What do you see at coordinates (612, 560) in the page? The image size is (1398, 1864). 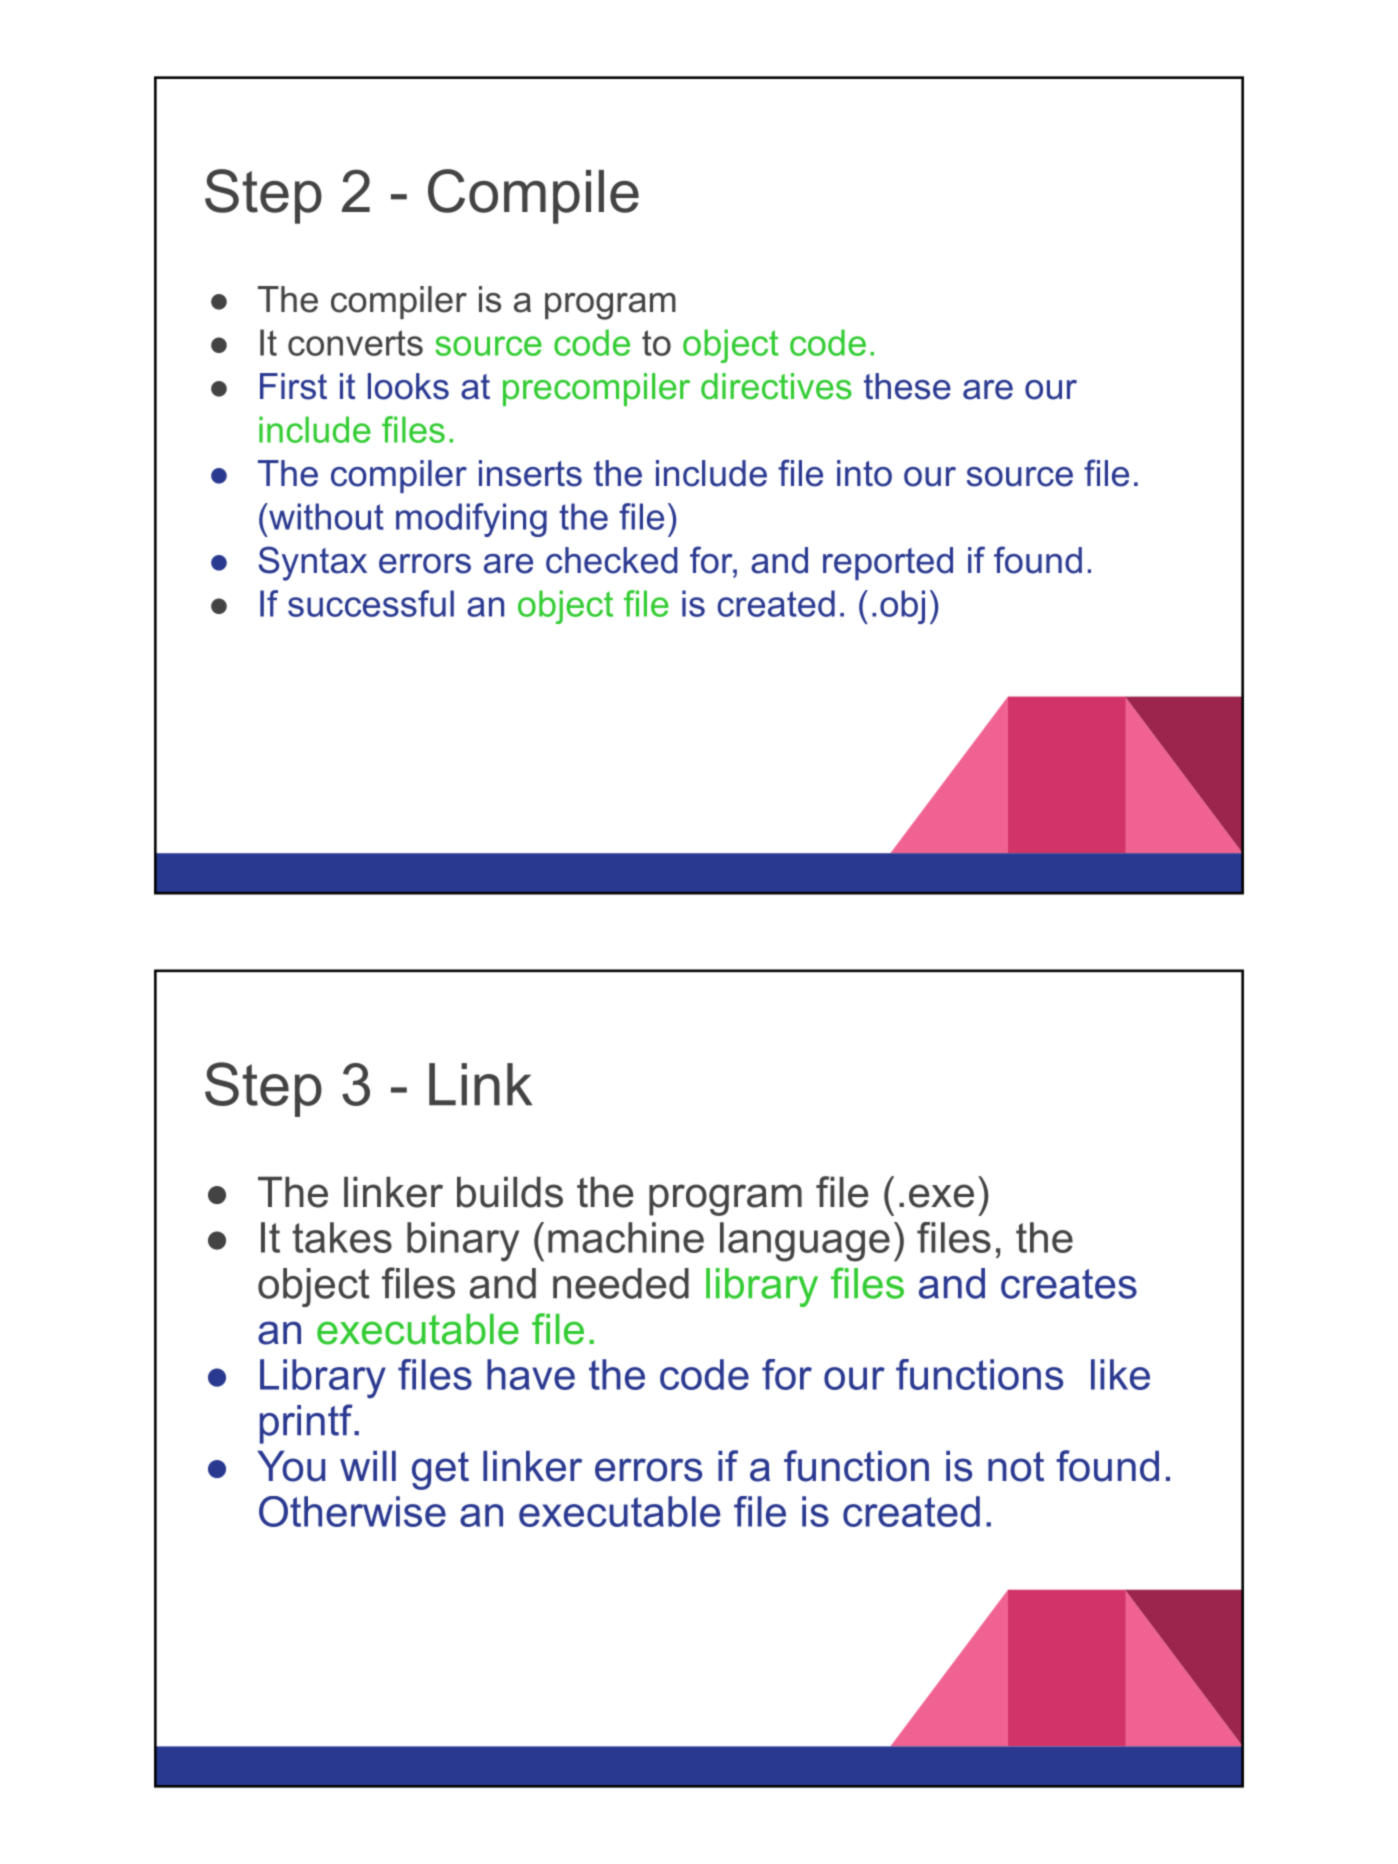 I see `checked` at bounding box center [612, 560].
